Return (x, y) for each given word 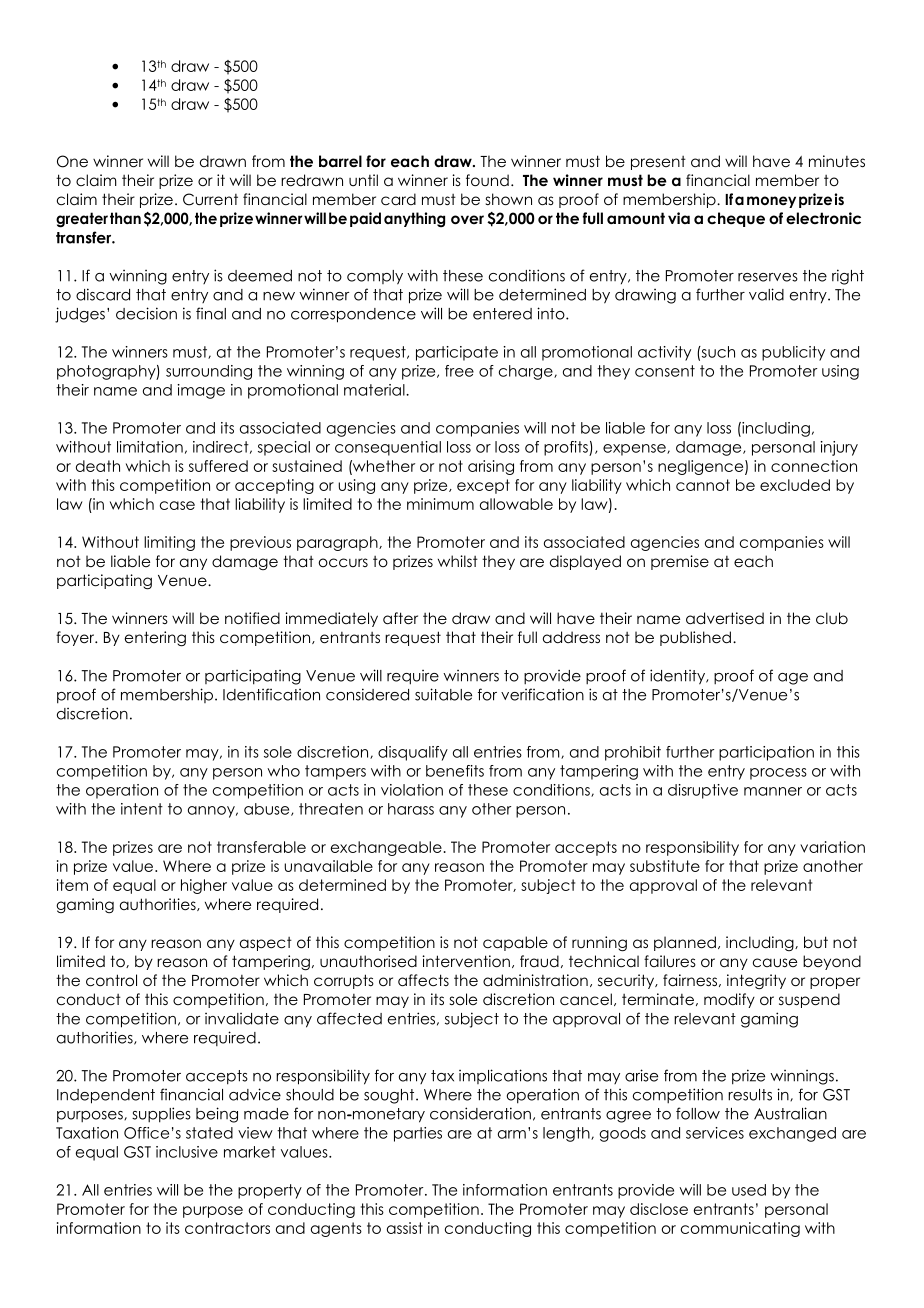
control (111, 980)
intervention (466, 961)
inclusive (187, 1152)
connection (814, 466)
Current (210, 199)
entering (155, 639)
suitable (443, 694)
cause (775, 962)
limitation (150, 447)
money (771, 202)
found (487, 180)
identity (679, 677)
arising (491, 467)
